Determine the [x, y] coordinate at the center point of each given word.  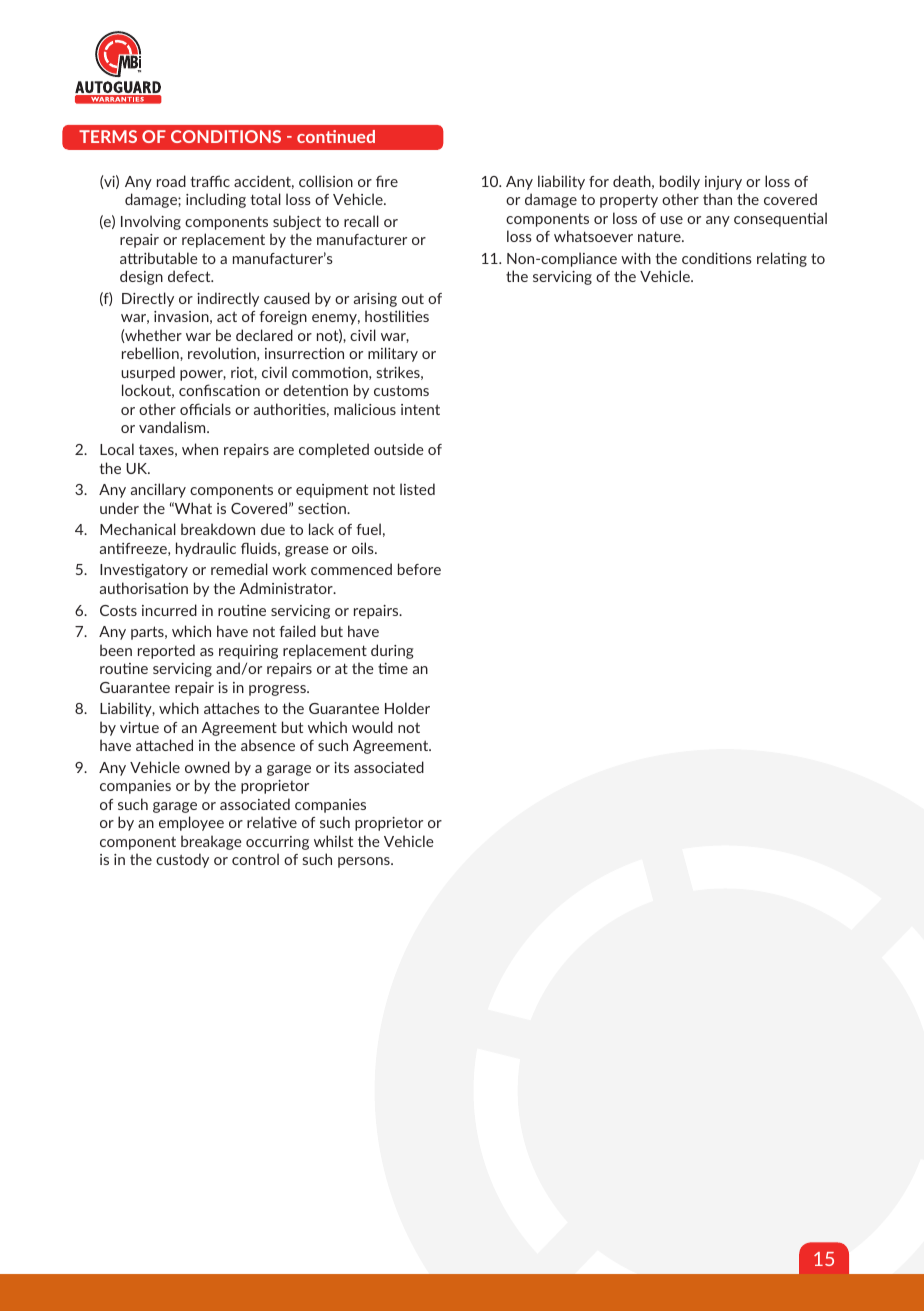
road [171, 181]
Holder [407, 708]
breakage [211, 842]
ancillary [158, 490]
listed [417, 489]
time [393, 668]
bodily [680, 182]
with [636, 258]
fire [387, 181]
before [419, 569]
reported [166, 651]
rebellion [151, 353]
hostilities [397, 316]
